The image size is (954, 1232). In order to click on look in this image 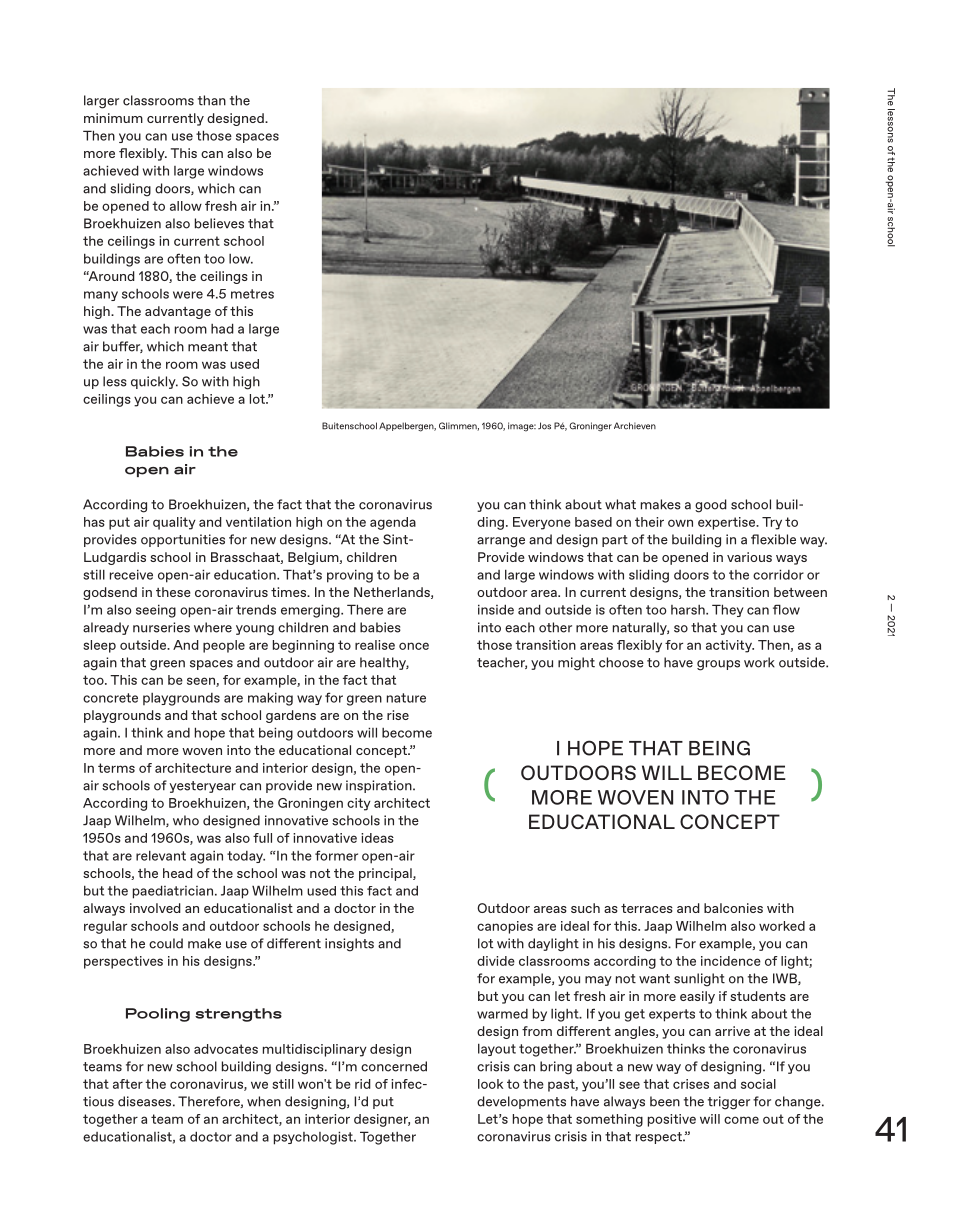, I will do `click(490, 1084)`.
